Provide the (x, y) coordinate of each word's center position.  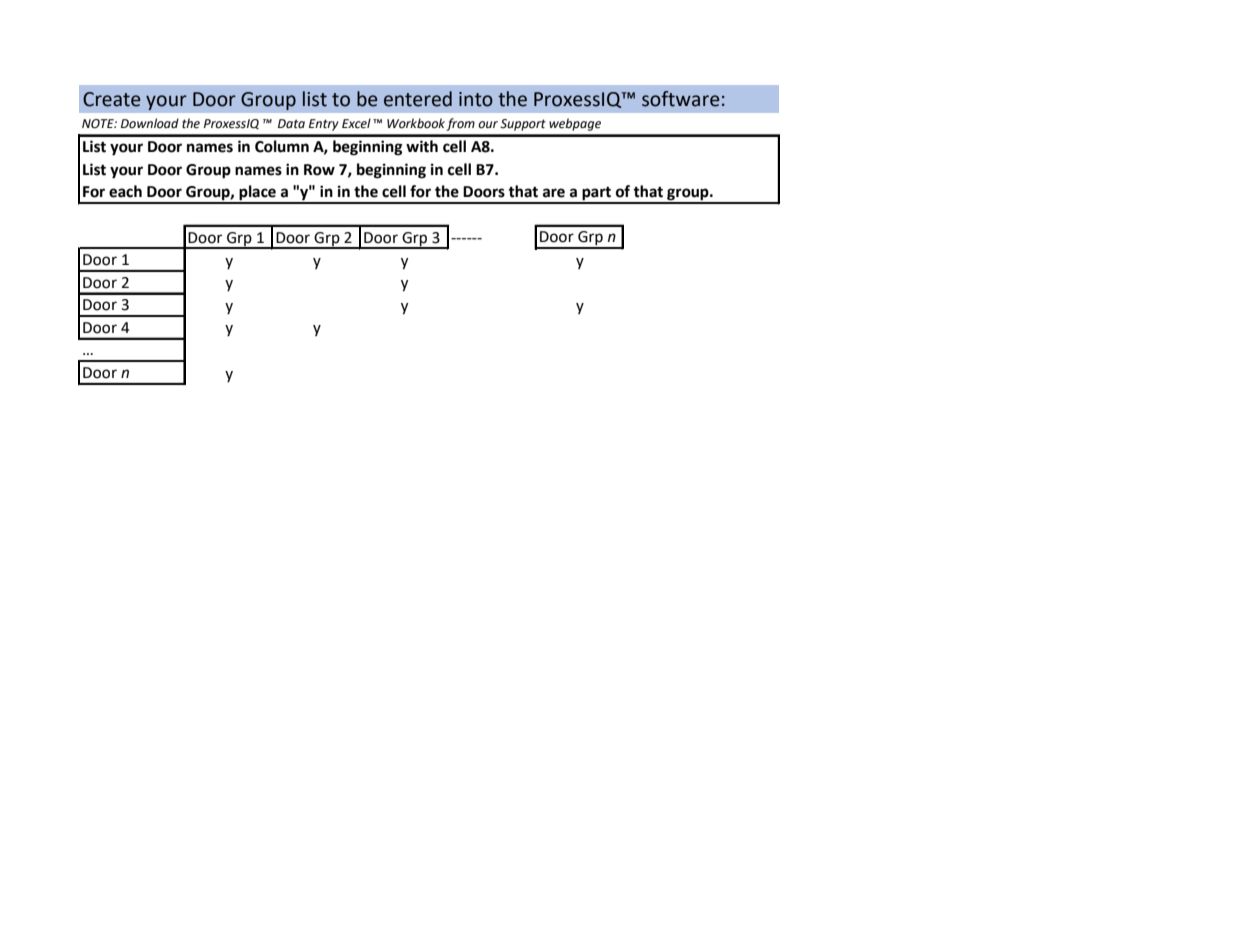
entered (418, 99)
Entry (324, 125)
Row (319, 170)
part (596, 195)
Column (282, 146)
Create (112, 99)
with (422, 146)
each (125, 191)
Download (150, 123)
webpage (575, 124)
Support (523, 125)
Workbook (416, 123)
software (681, 99)
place (257, 194)
